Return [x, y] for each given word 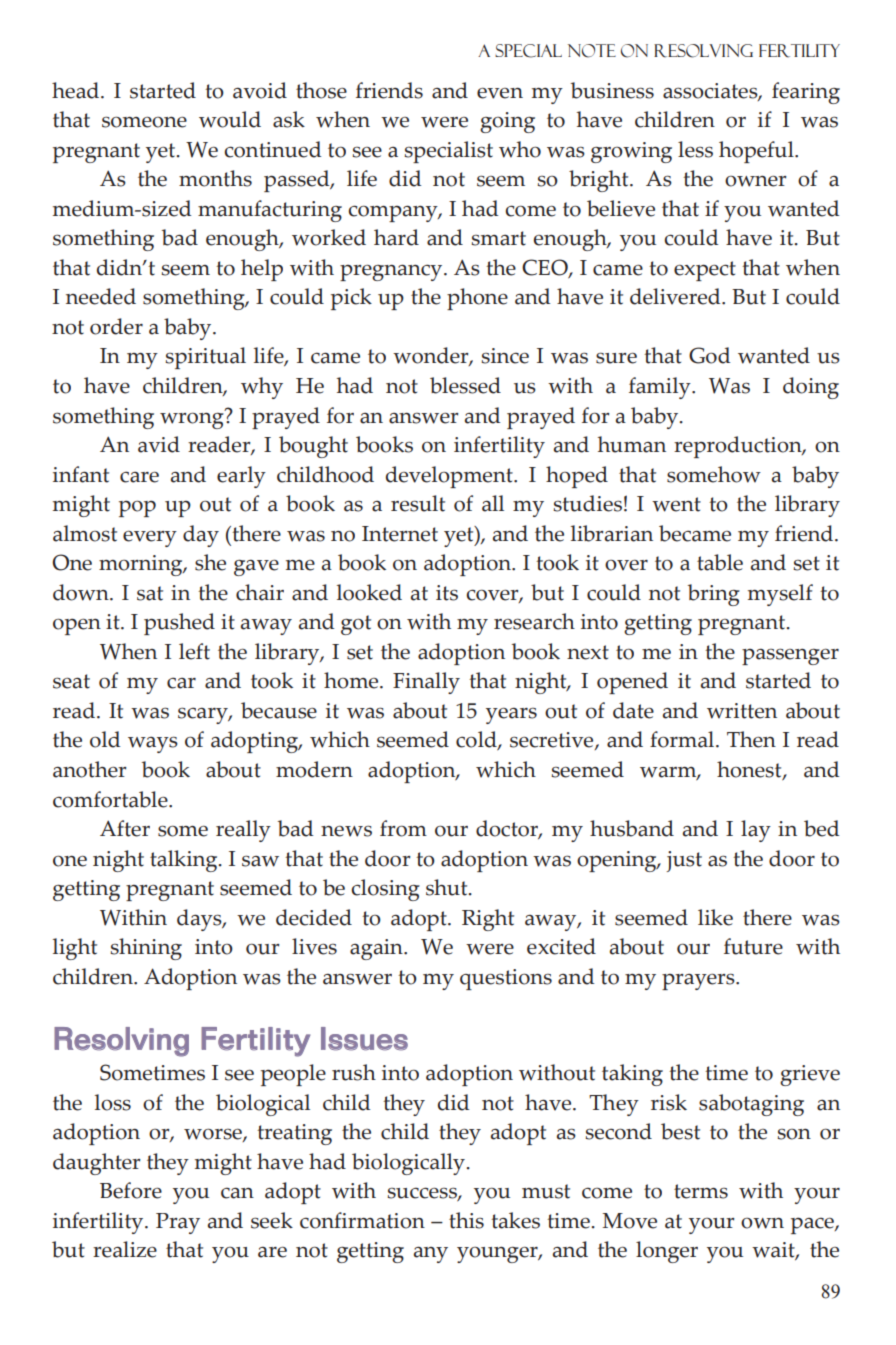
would [230, 119]
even [500, 93]
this [466, 1220]
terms [701, 1191]
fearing [806, 93]
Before [131, 1190]
